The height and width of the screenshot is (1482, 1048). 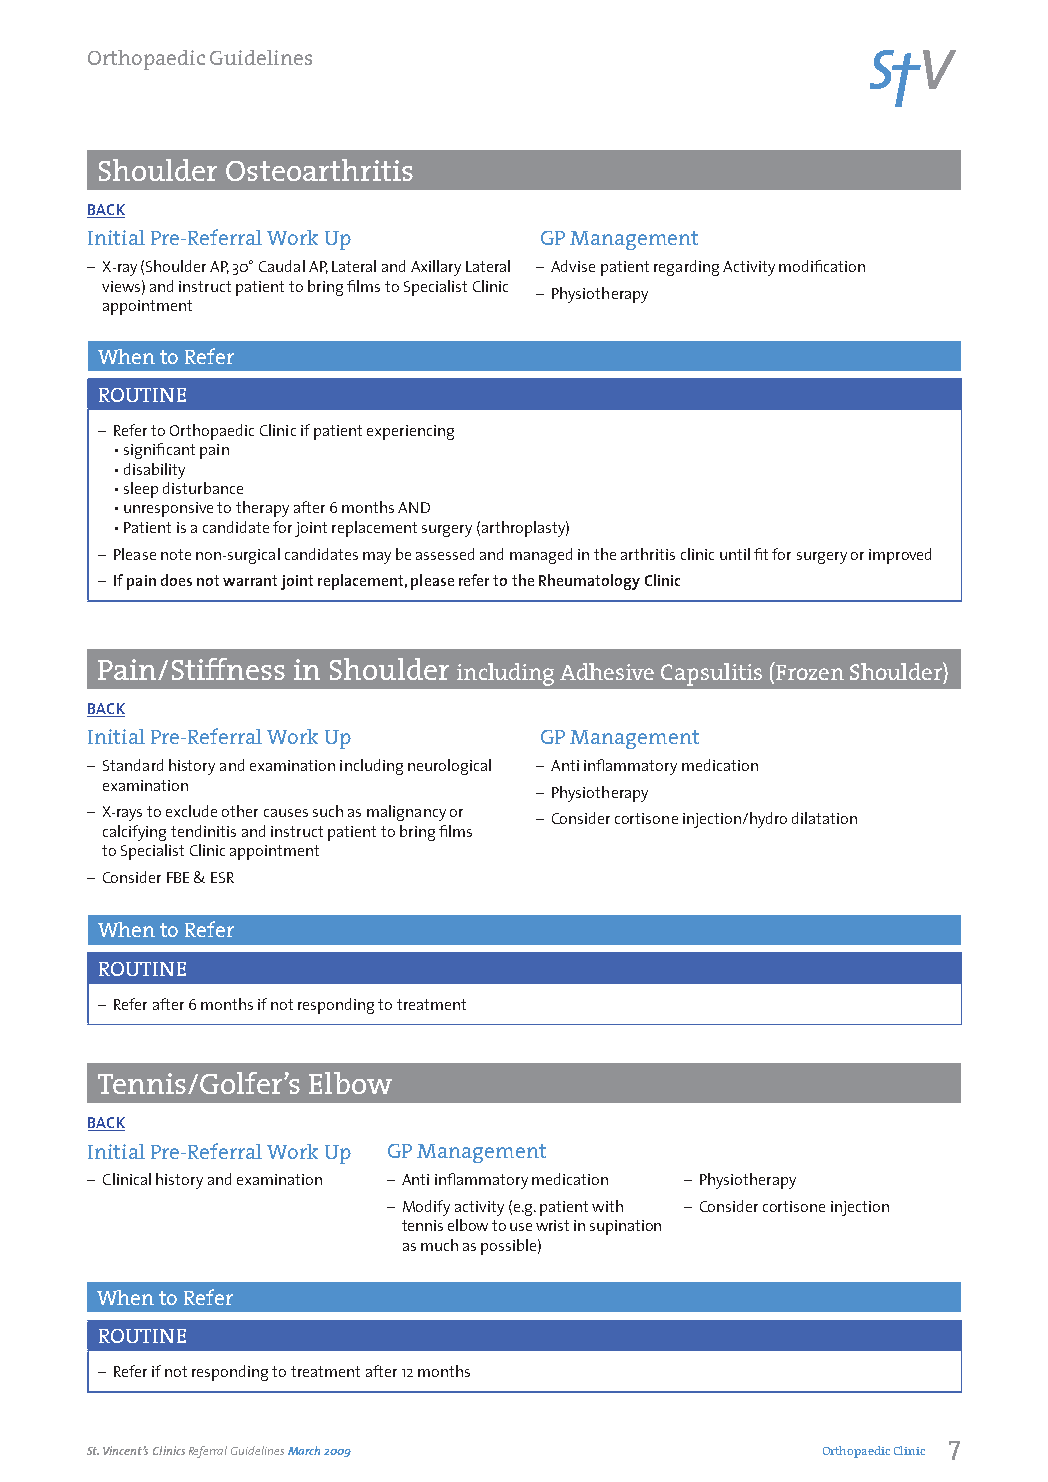 What do you see at coordinates (607, 1206) in the screenshot?
I see `with` at bounding box center [607, 1206].
